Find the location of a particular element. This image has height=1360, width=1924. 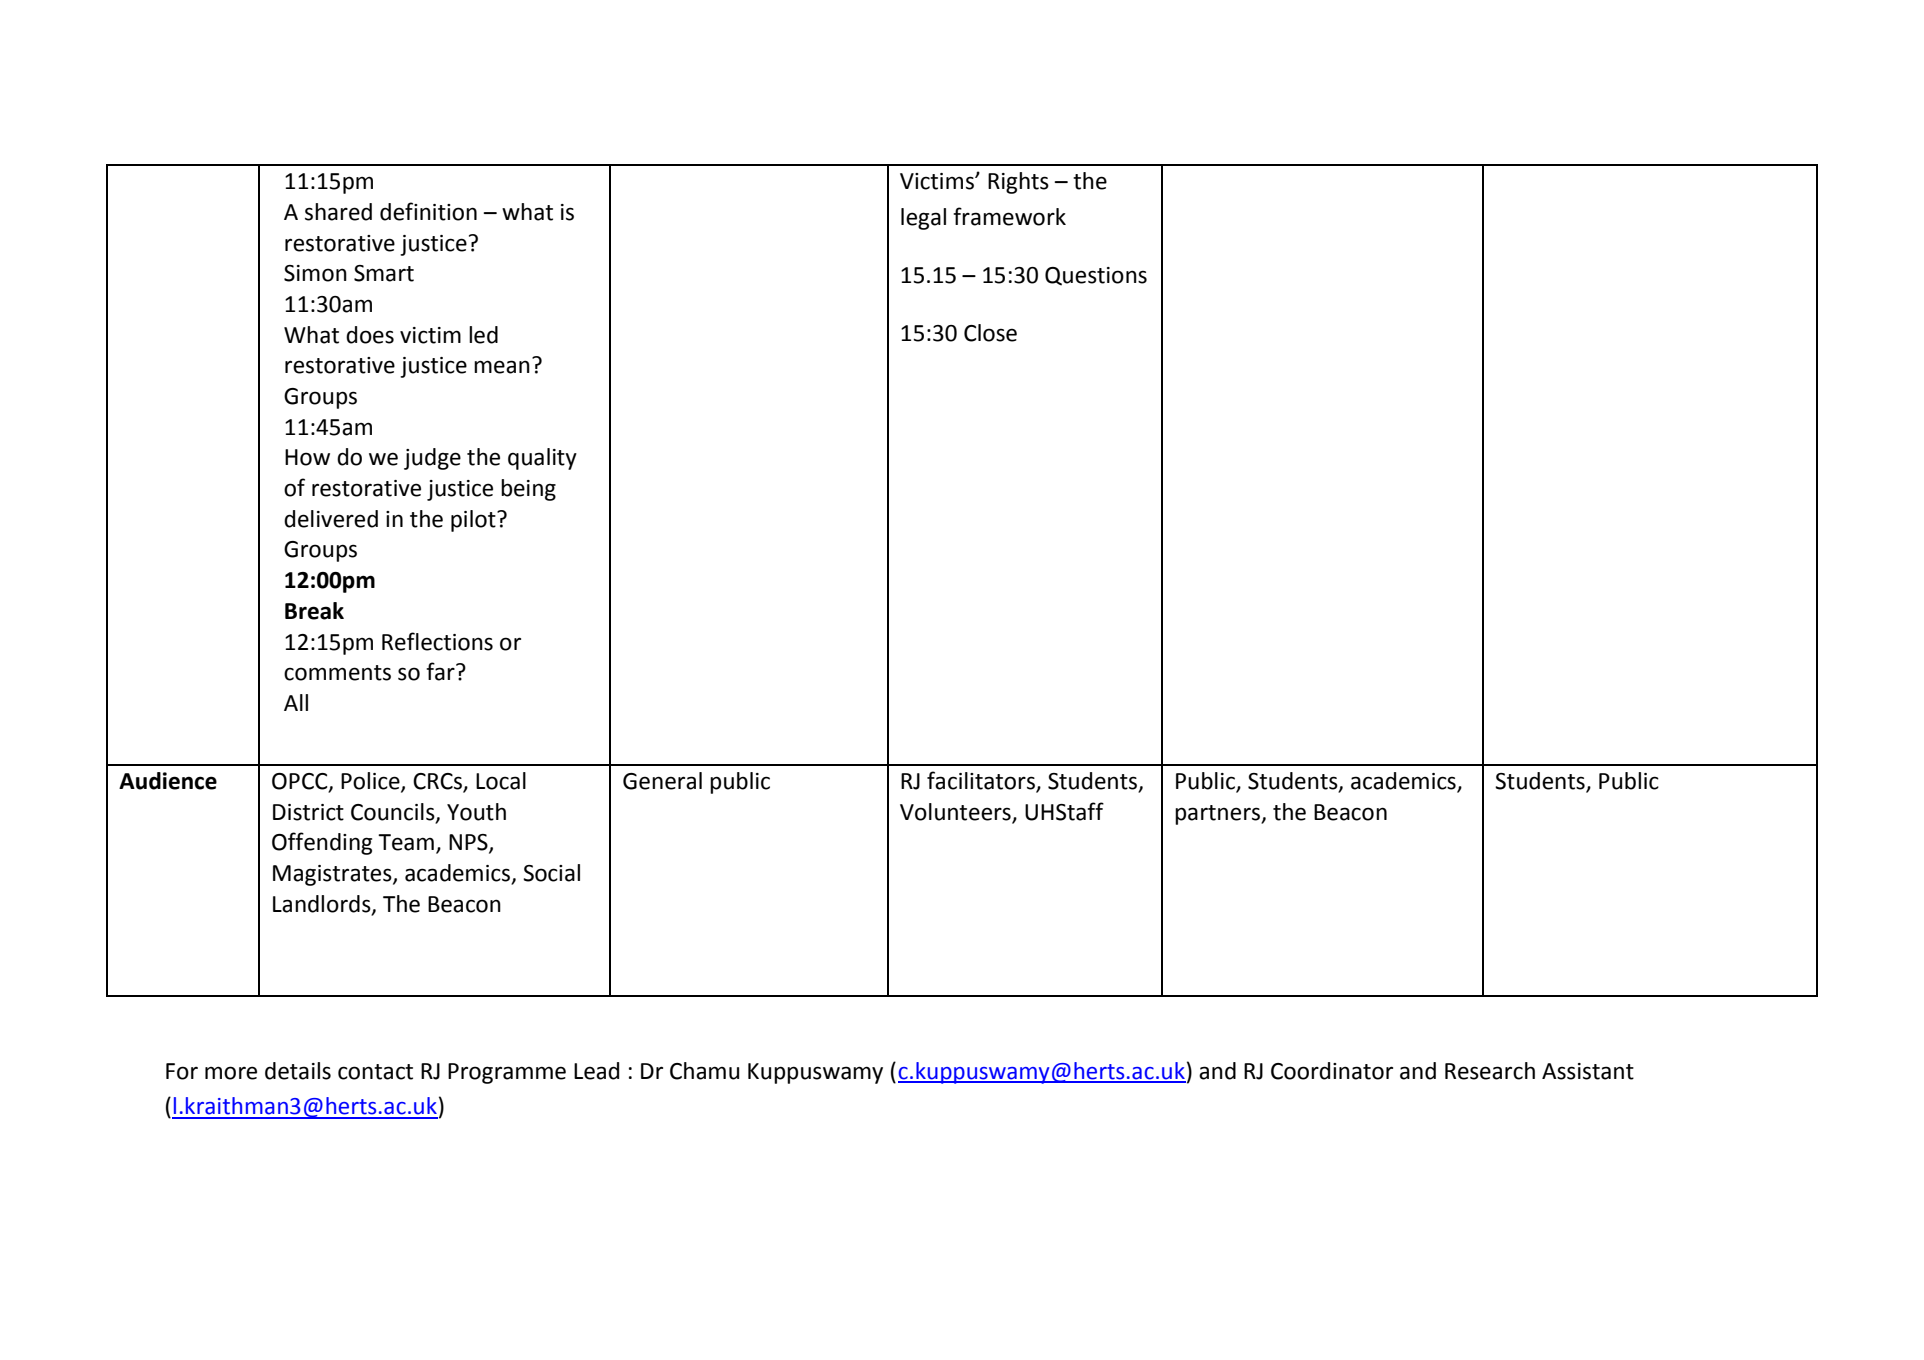

details is located at coordinates (298, 1071).
